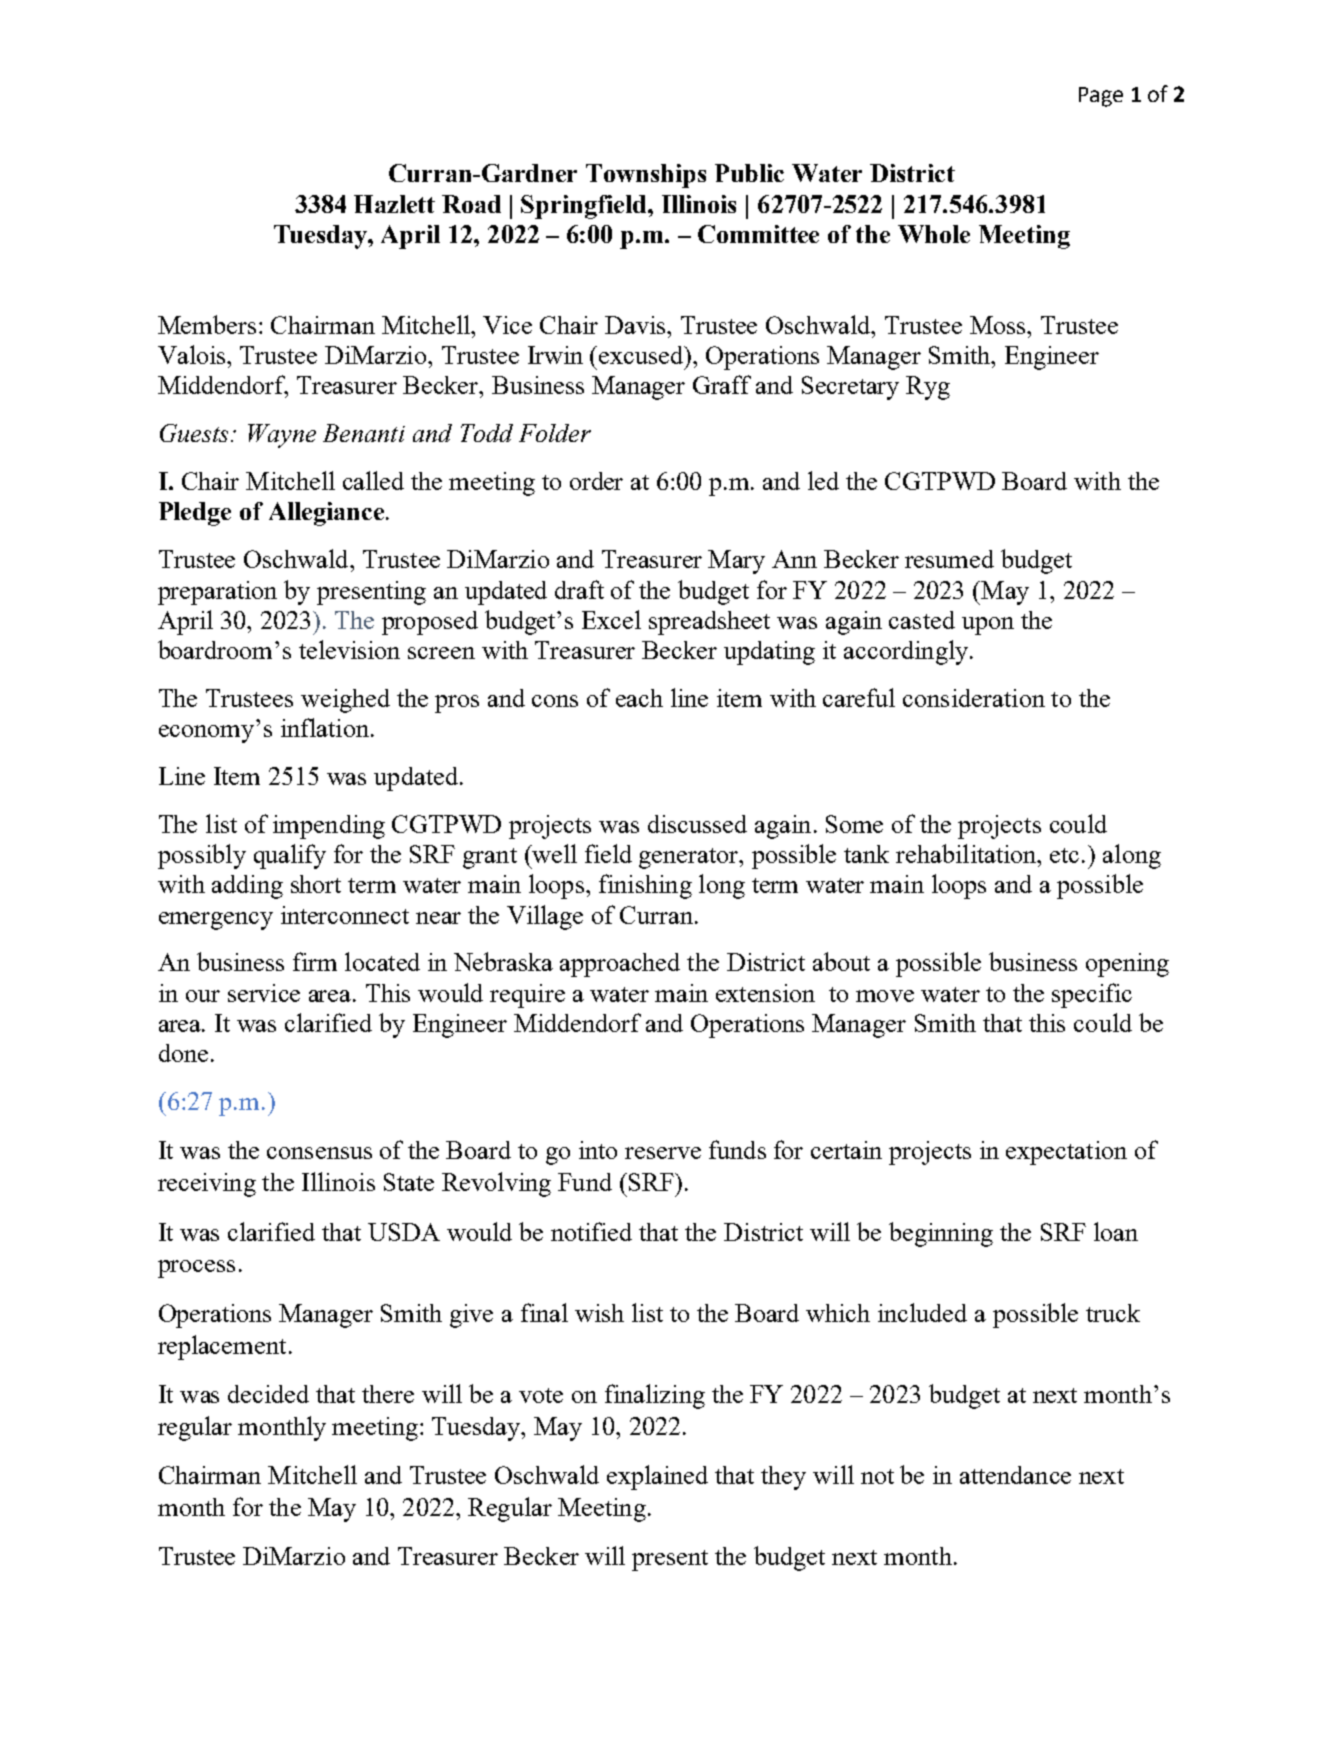 This document has width=1343, height=1738. Describe the element at coordinates (1066, 1153) in the document. I see `expectation` at that location.
